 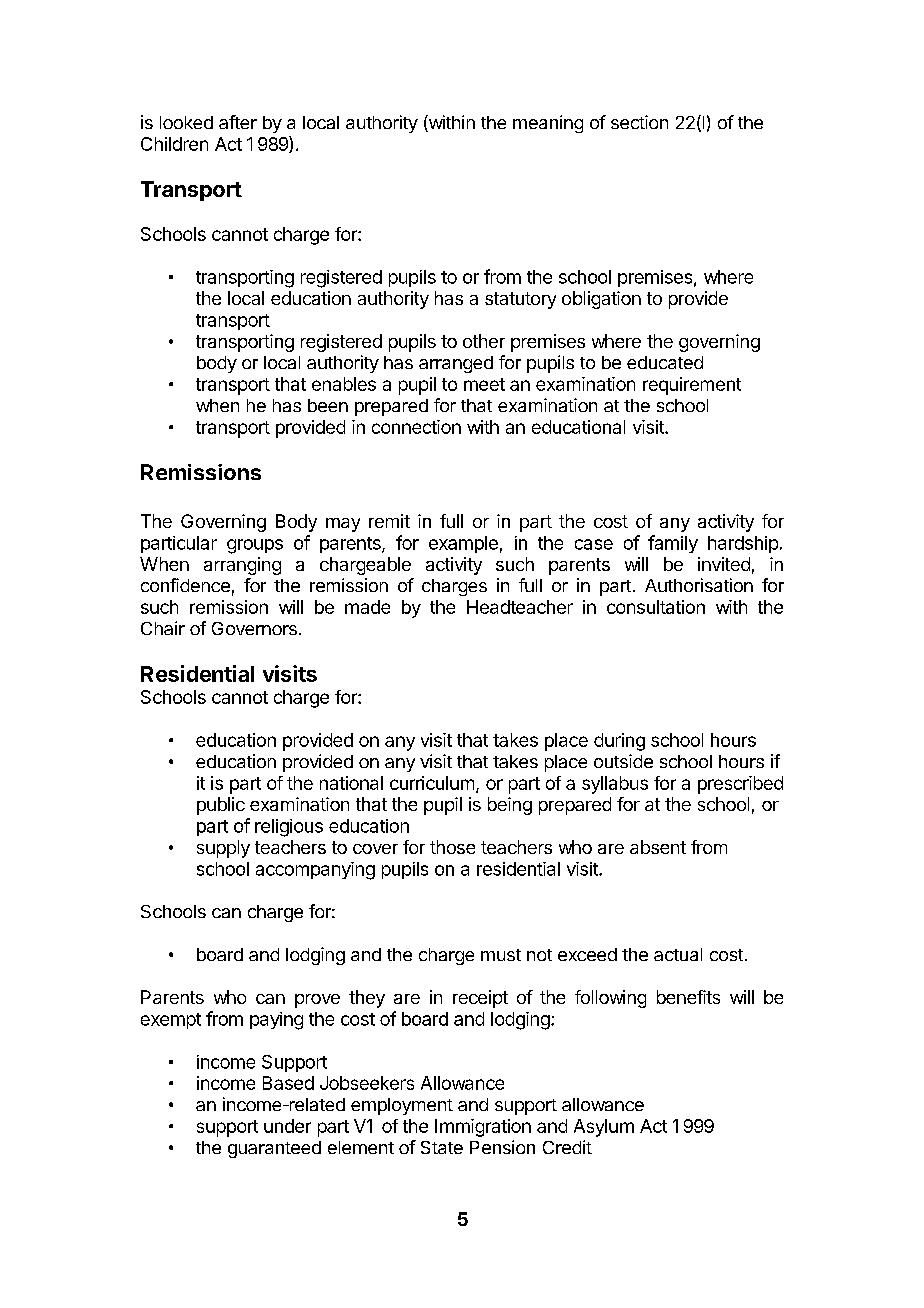 I want to click on meaning, so click(x=548, y=124).
